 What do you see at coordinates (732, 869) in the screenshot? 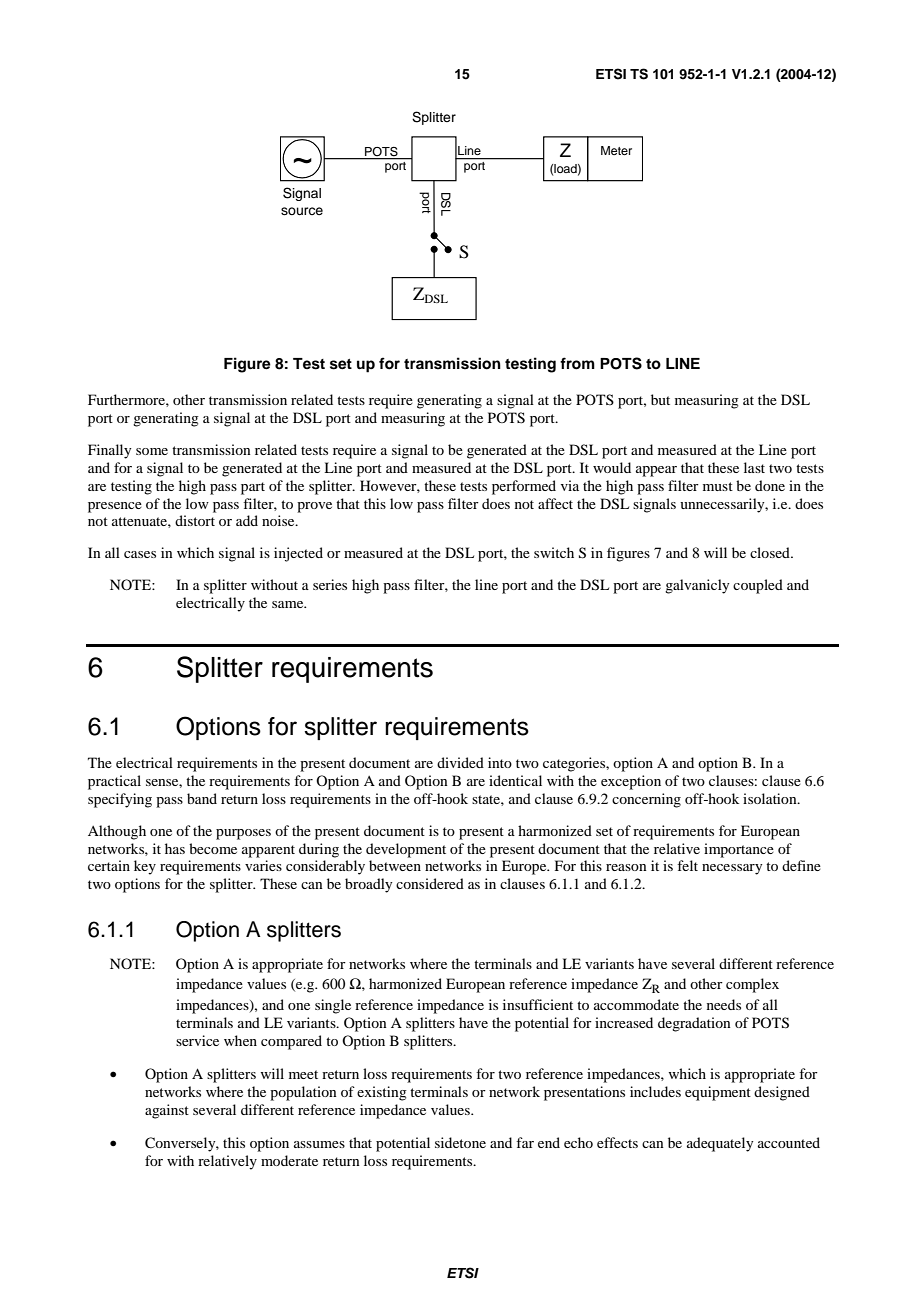
I see `necessary` at bounding box center [732, 869].
